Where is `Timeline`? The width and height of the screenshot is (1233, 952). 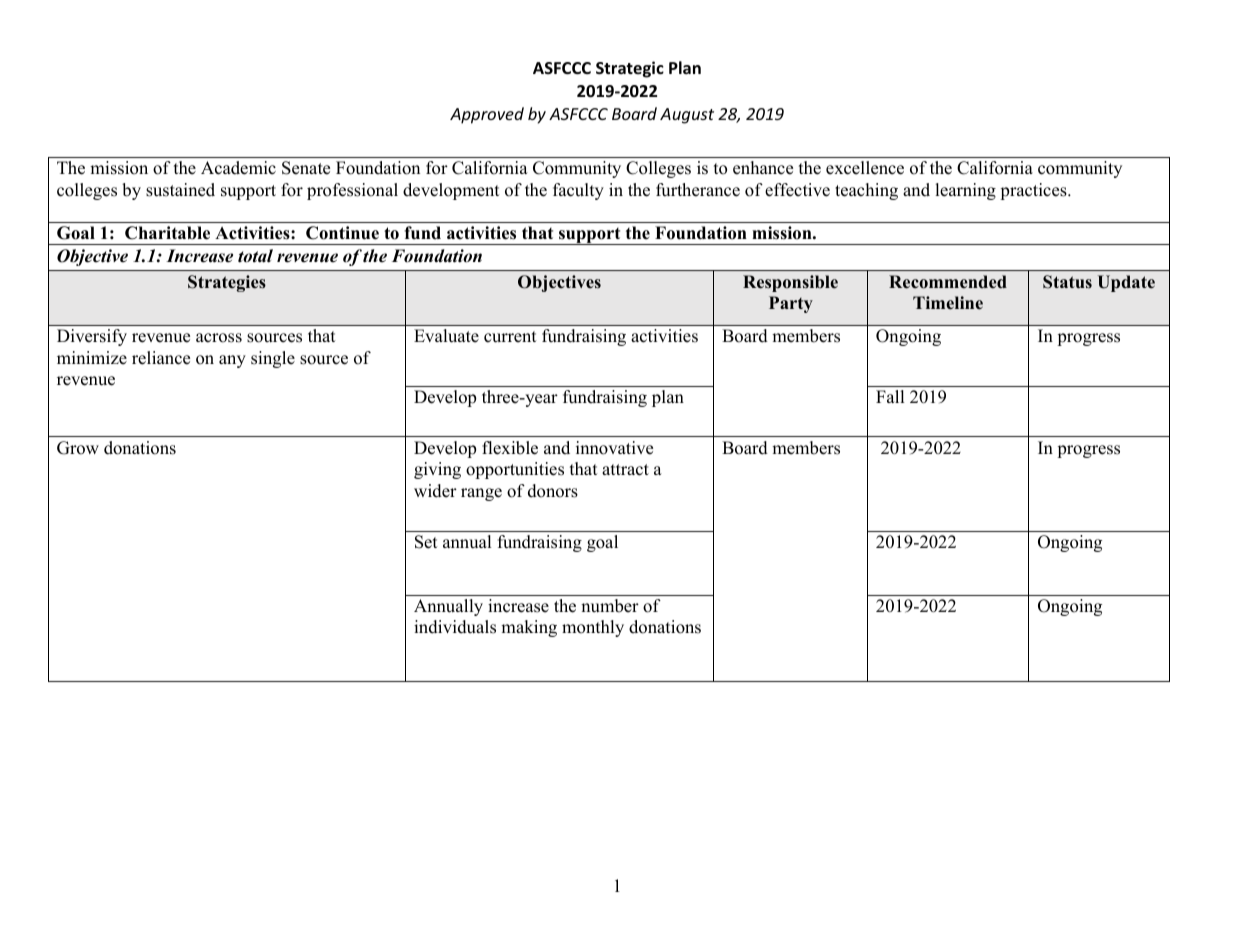
Timeline is located at coordinates (948, 303).
